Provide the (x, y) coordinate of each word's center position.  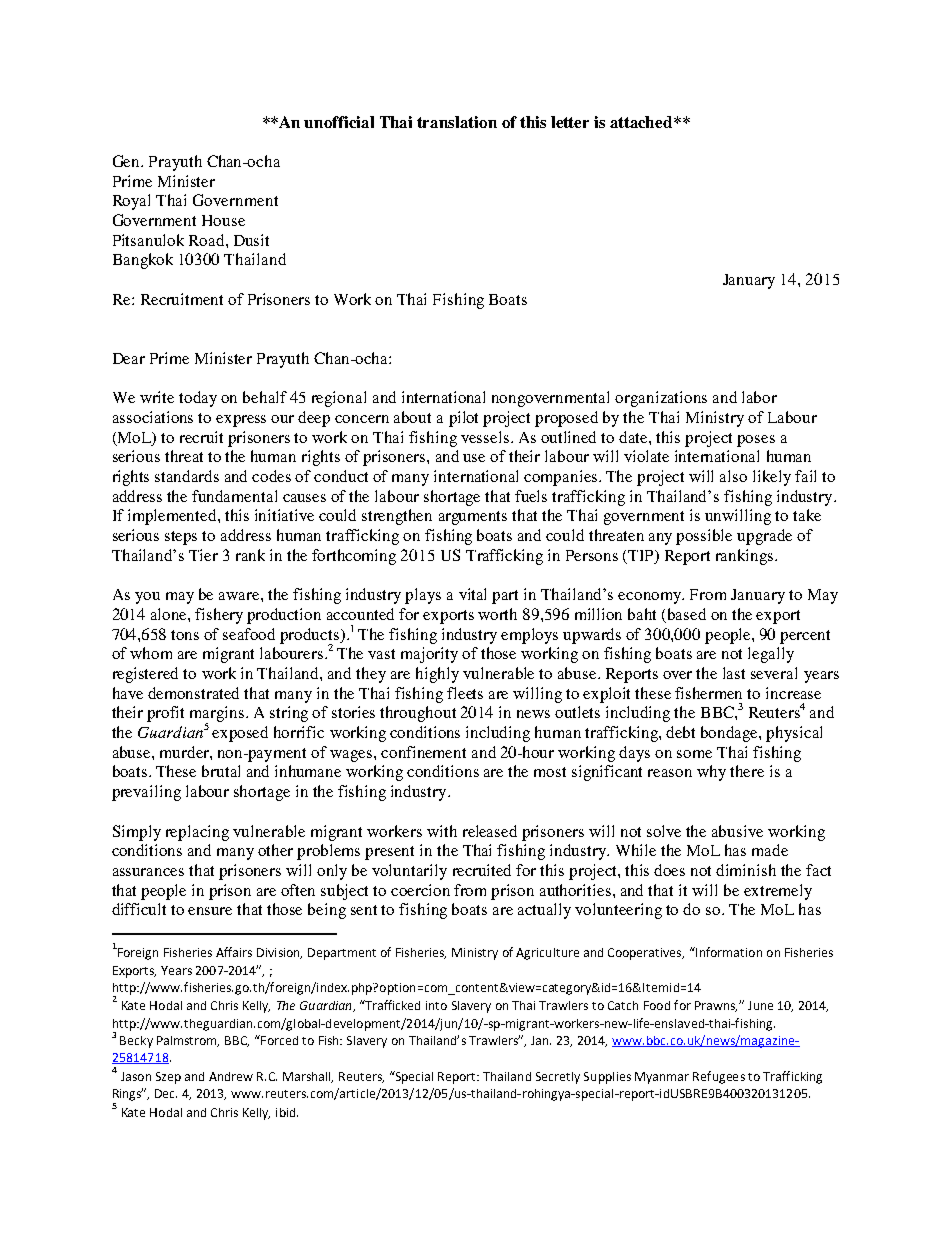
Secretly (558, 1078)
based (687, 614)
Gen (128, 161)
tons (185, 635)
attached (642, 122)
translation (457, 122)
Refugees (719, 1077)
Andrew (231, 1076)
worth (497, 614)
